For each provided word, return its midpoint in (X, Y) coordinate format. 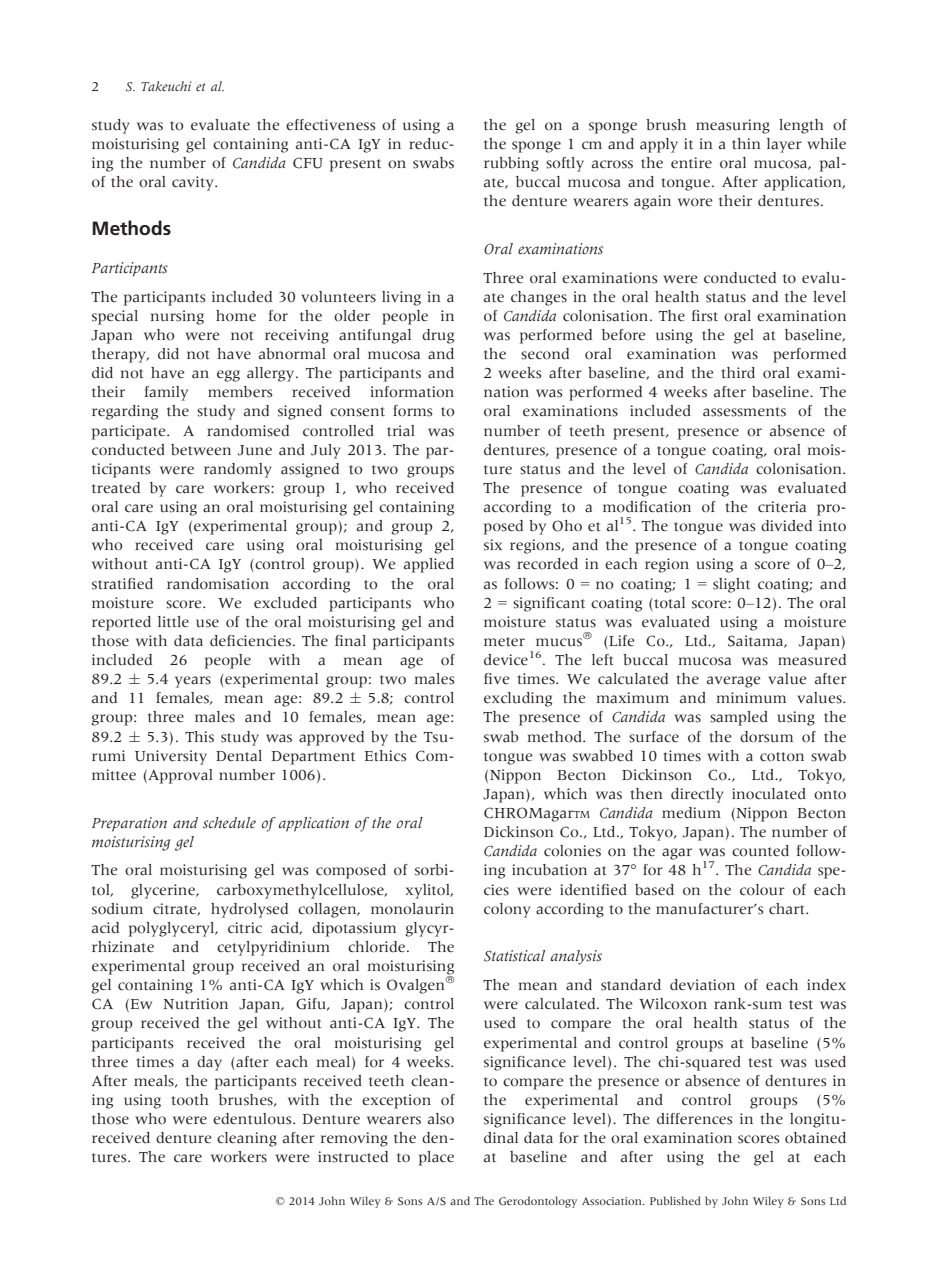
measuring (733, 126)
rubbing (511, 164)
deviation (702, 985)
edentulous (253, 1119)
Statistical (514, 956)
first (705, 316)
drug (438, 336)
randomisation (218, 584)
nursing (177, 317)
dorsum (766, 737)
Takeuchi (166, 86)
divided (786, 526)
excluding (518, 699)
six (493, 545)
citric (245, 928)
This (199, 737)
